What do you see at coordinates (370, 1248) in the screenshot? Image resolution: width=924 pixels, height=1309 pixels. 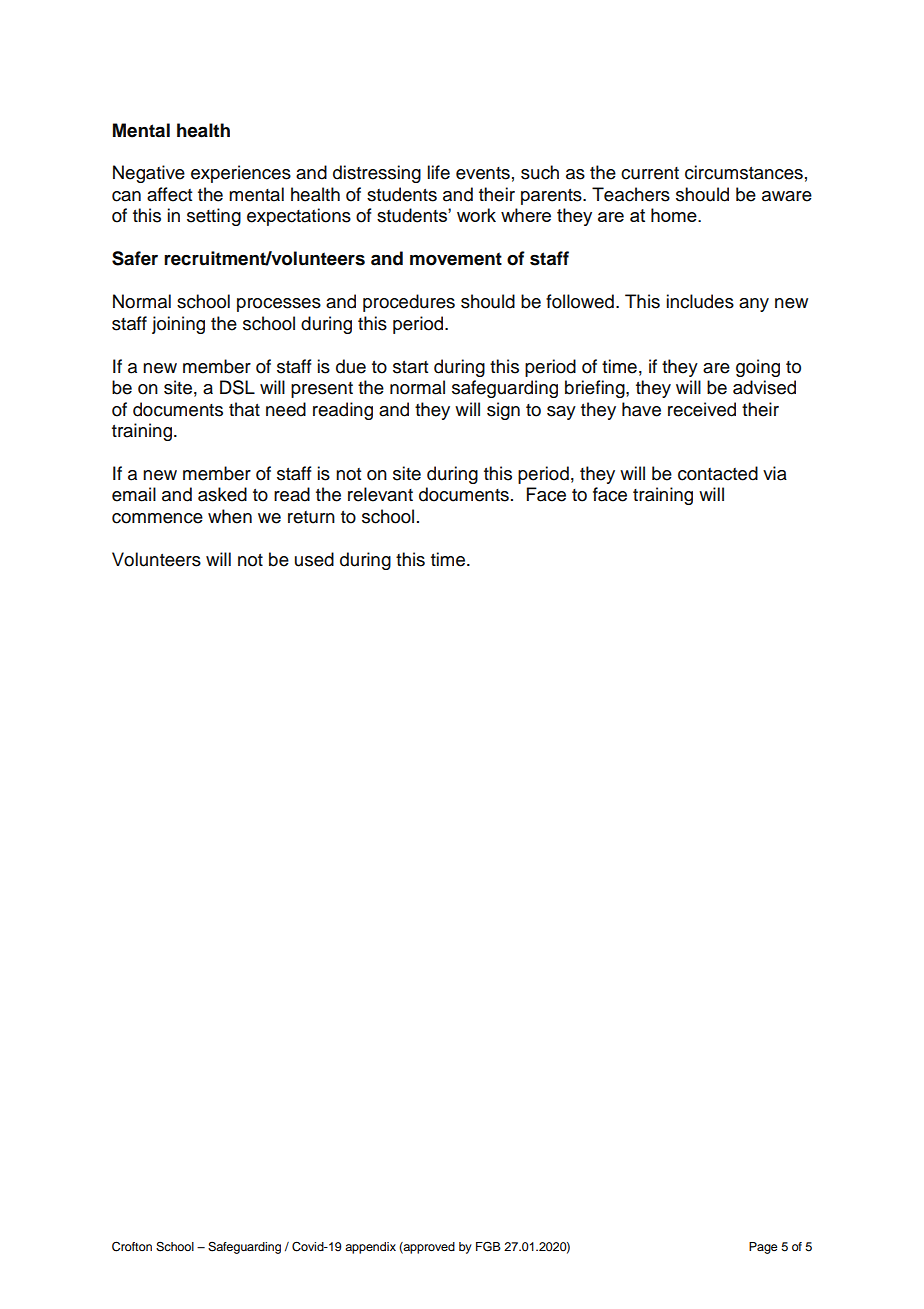 I see `appendix` at bounding box center [370, 1248].
